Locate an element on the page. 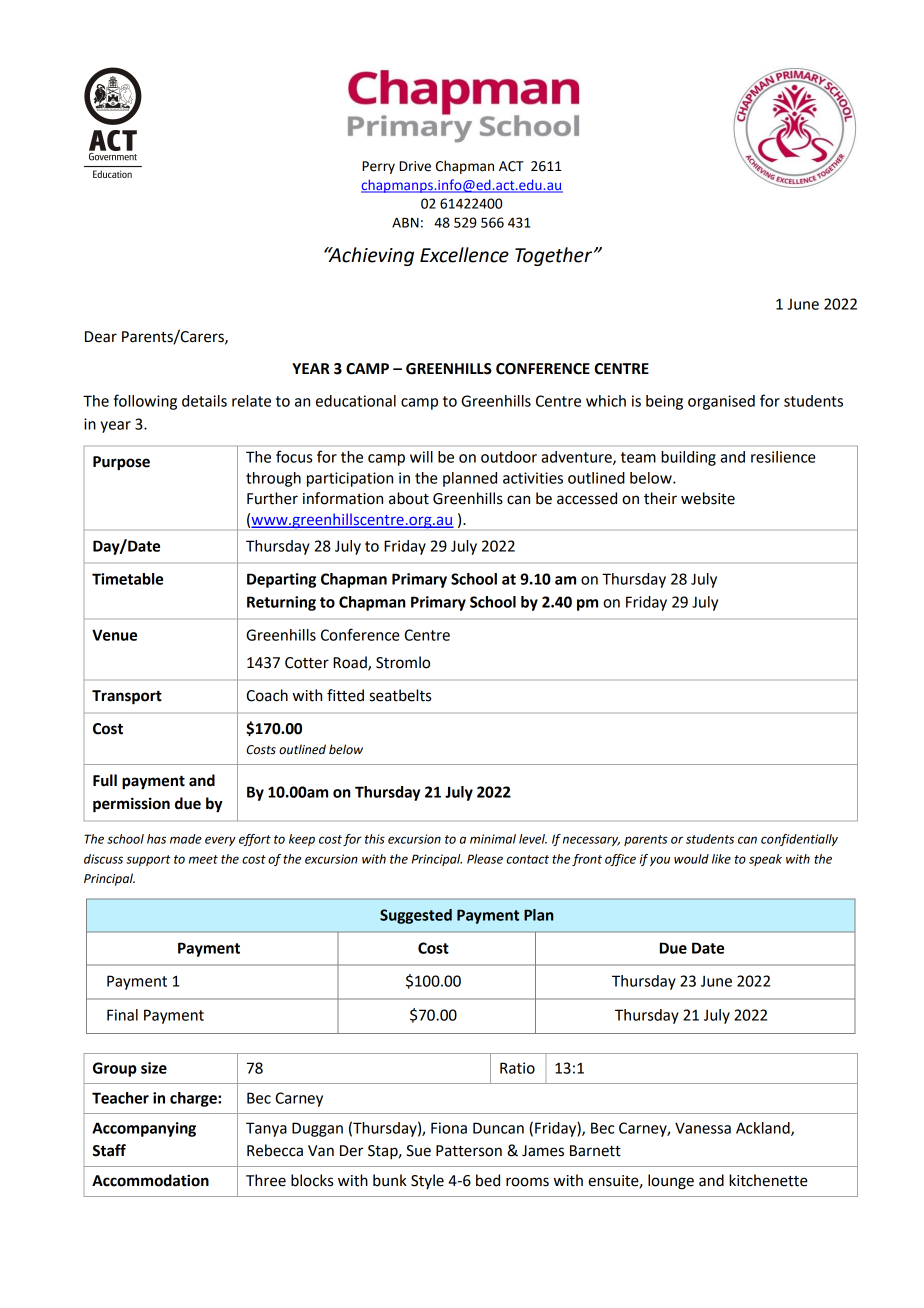  Drive is located at coordinates (415, 166).
